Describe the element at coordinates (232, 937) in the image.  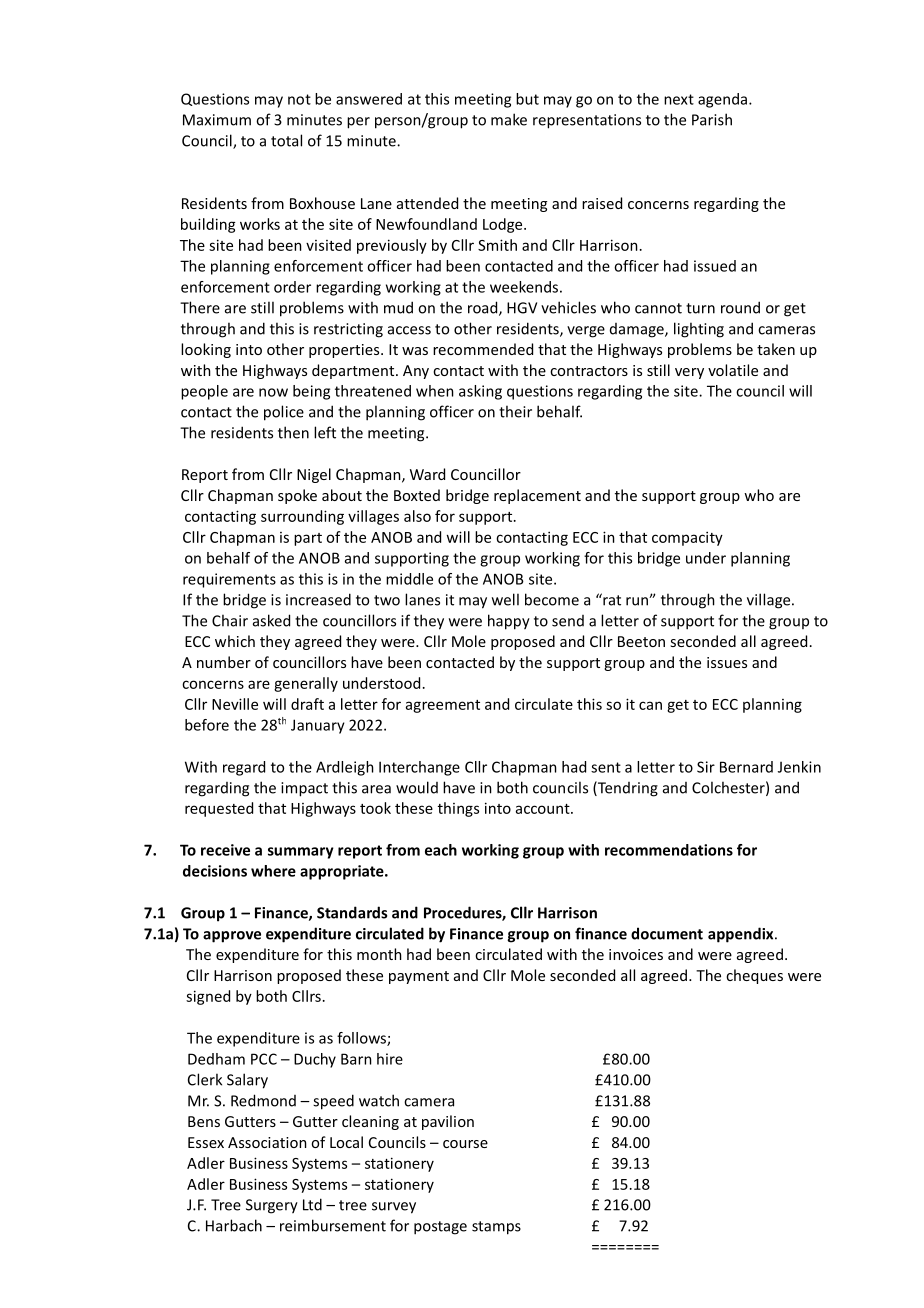
I see `approve` at that location.
